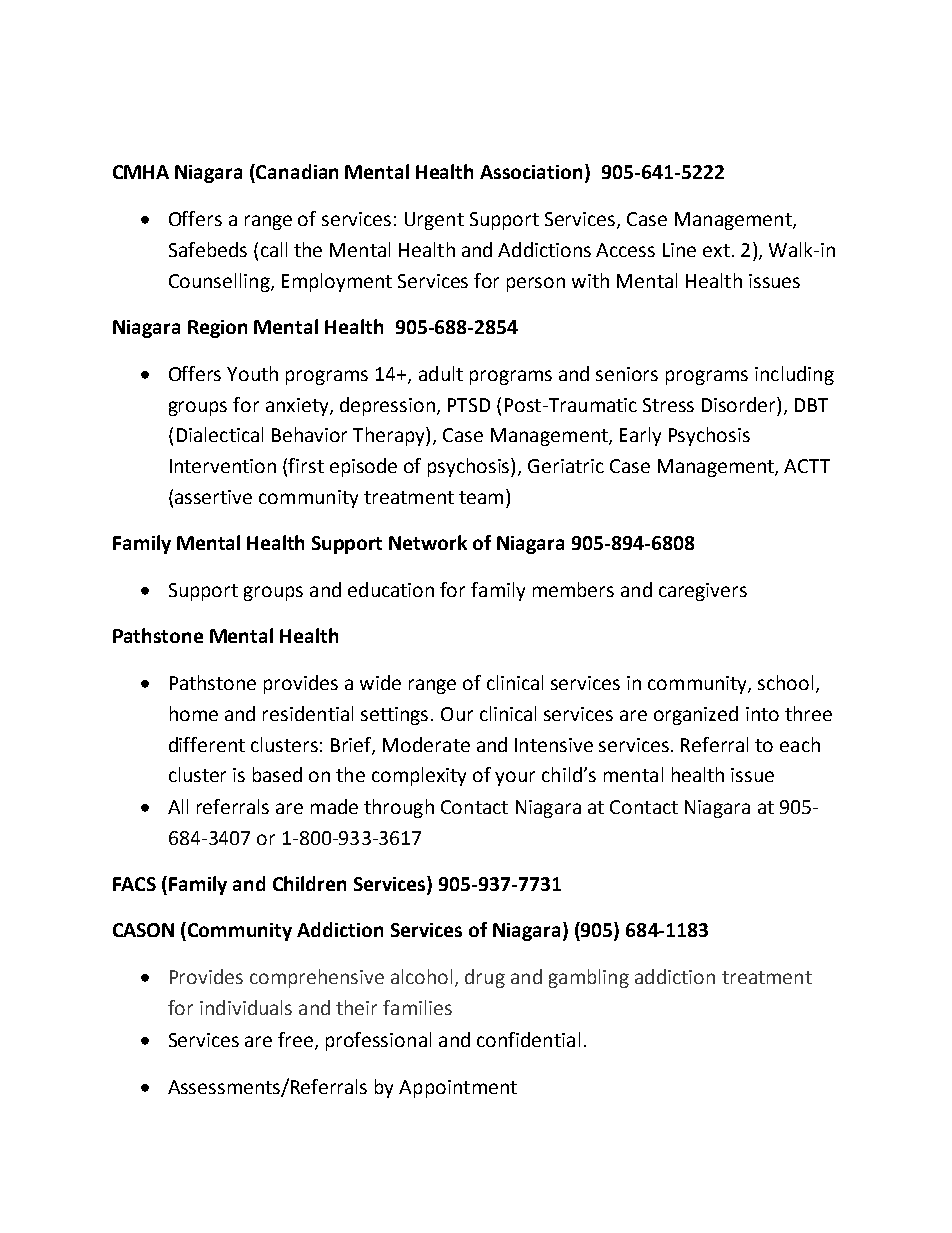 This screenshot has height=1233, width=952. I want to click on each, so click(800, 744).
